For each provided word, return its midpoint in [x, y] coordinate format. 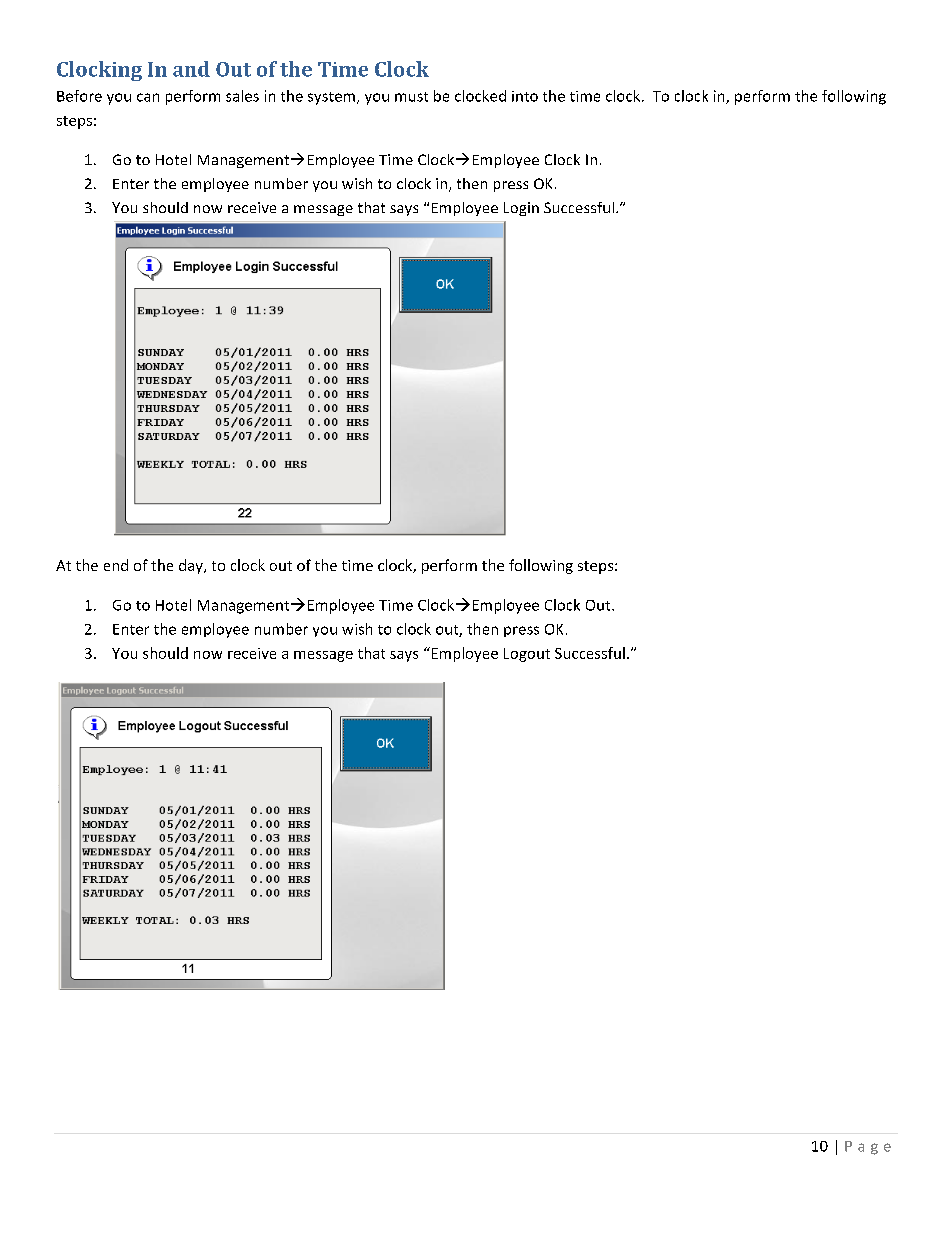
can [148, 97]
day [192, 566]
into [525, 96]
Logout [527, 655]
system [333, 98]
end [116, 565]
